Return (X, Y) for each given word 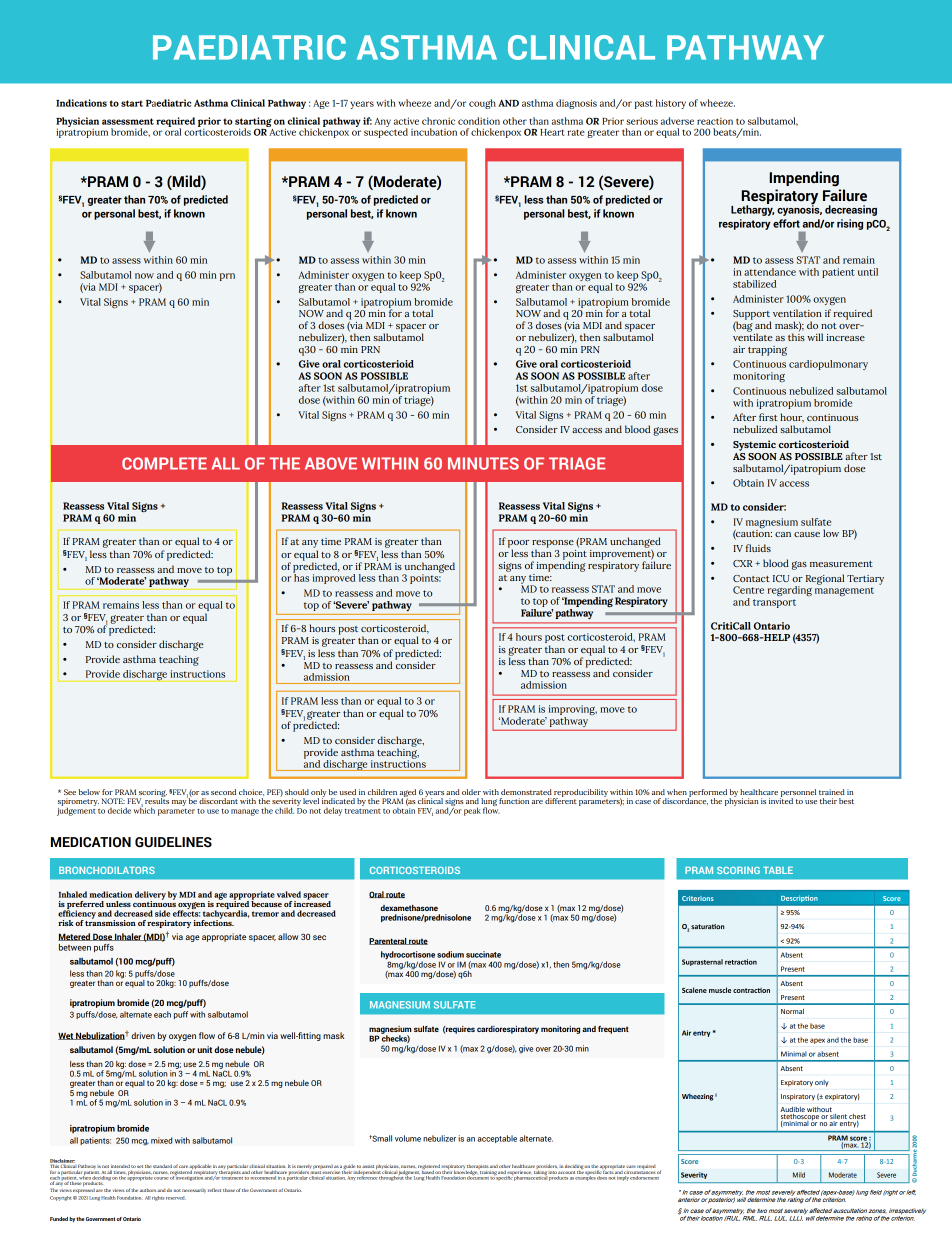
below (89, 792)
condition (479, 121)
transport (774, 603)
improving (571, 711)
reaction (715, 121)
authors (148, 1190)
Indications (81, 103)
